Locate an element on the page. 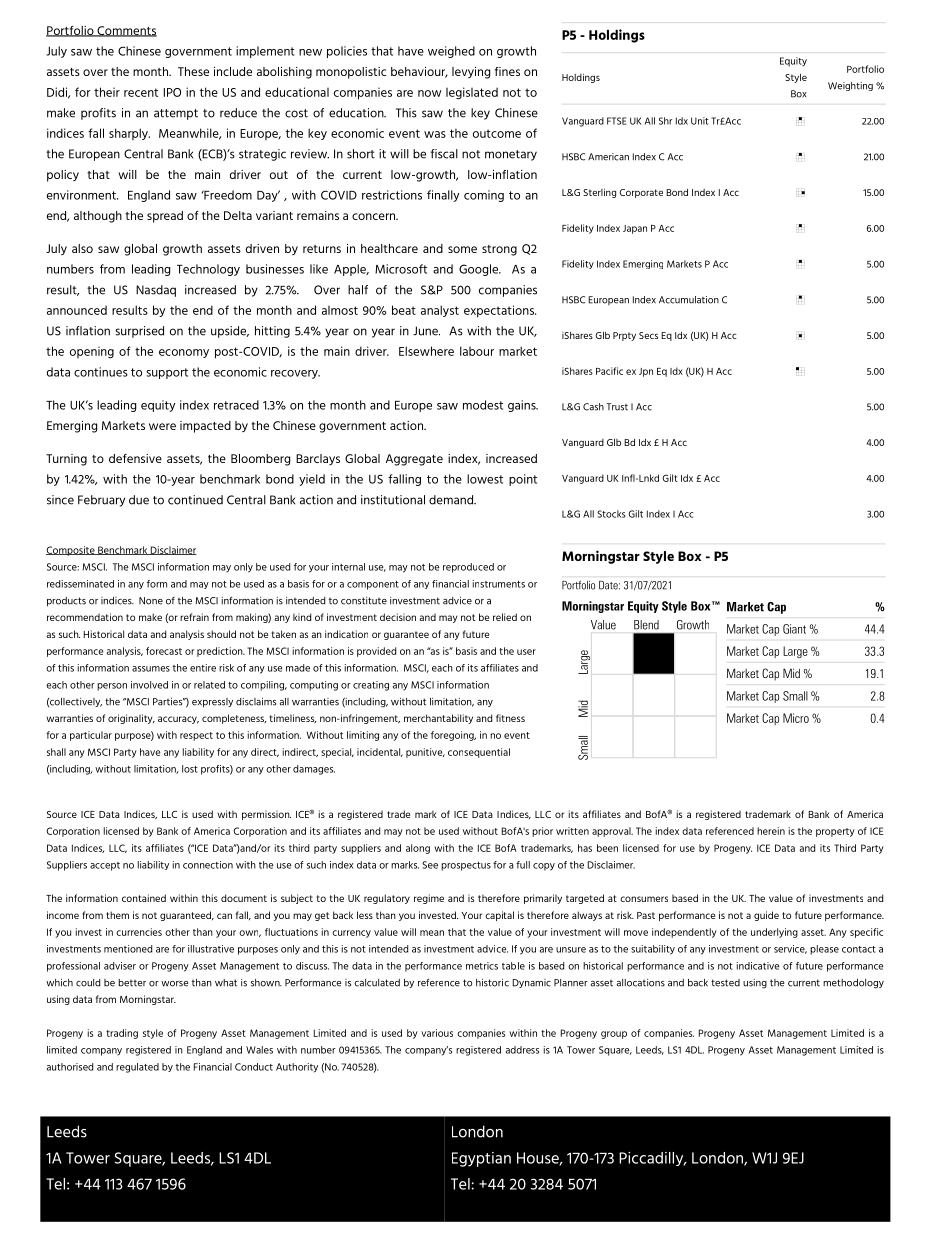  Egyptian is located at coordinates (481, 1159).
